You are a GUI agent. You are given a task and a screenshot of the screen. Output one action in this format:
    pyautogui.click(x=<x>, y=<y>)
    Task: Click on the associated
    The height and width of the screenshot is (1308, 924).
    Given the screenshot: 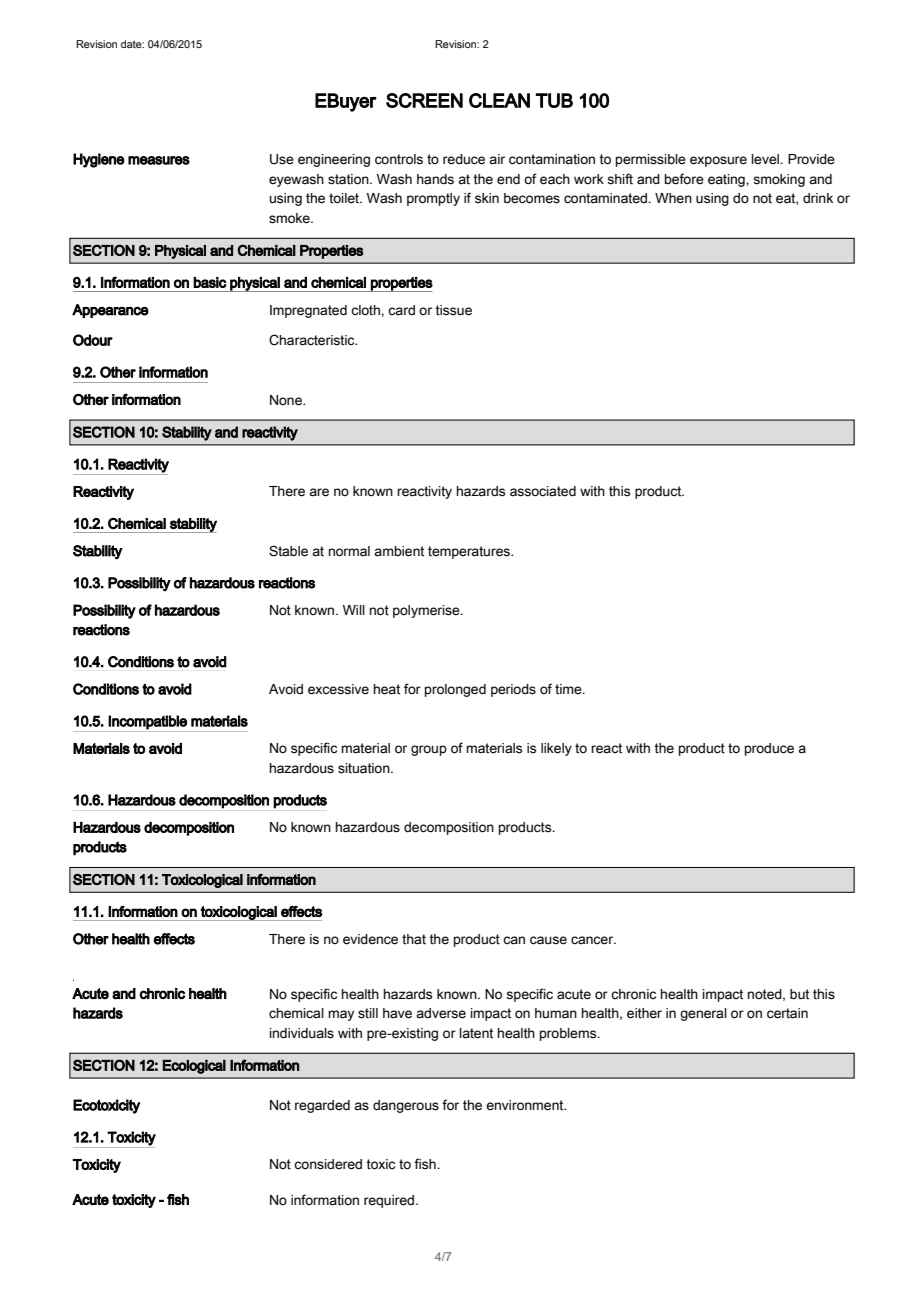 What is the action you would take?
    pyautogui.click(x=543, y=491)
